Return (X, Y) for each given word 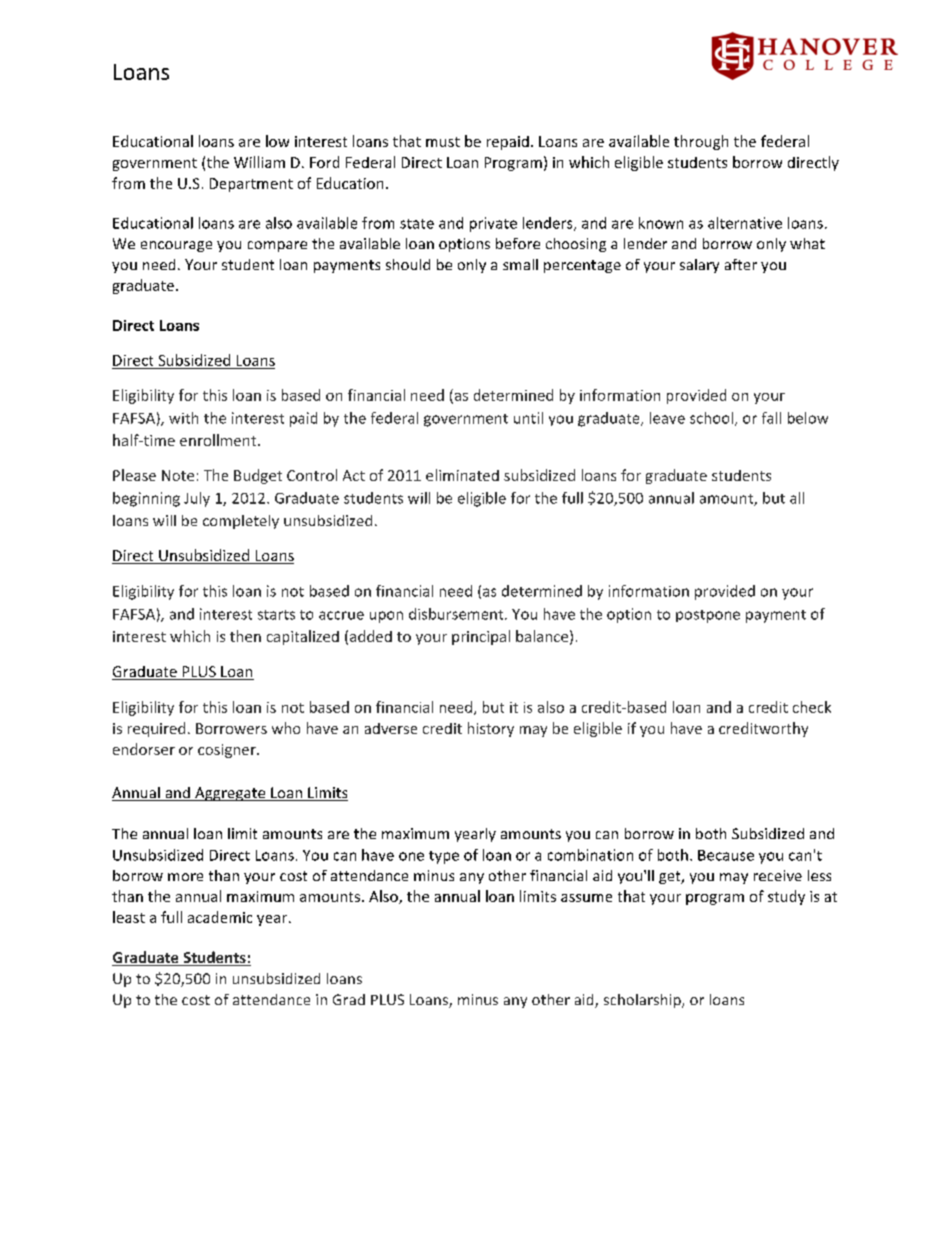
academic (220, 917)
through (701, 142)
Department (251, 185)
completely (241, 522)
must (443, 142)
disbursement (457, 614)
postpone (708, 616)
